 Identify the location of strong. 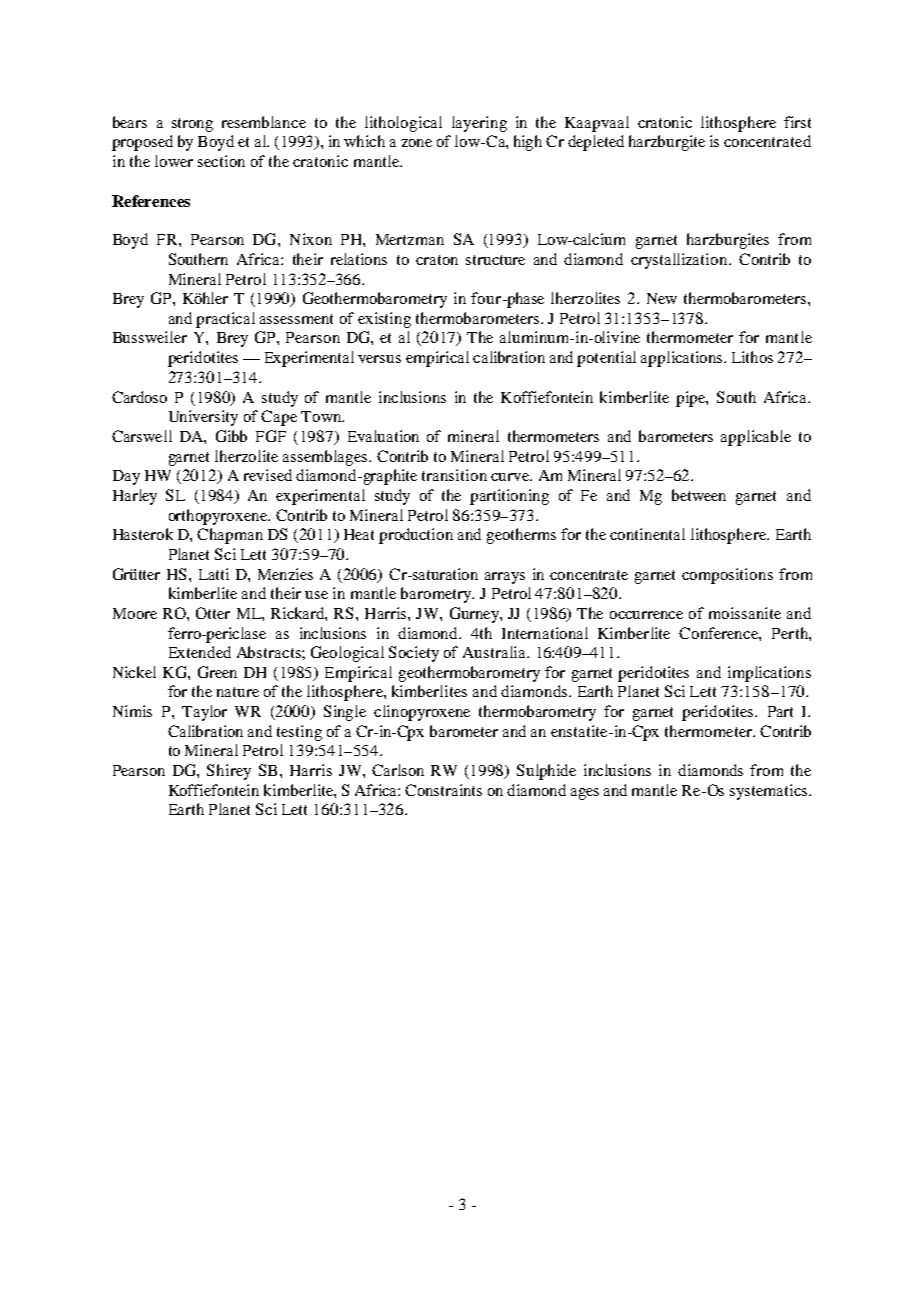
(192, 125).
